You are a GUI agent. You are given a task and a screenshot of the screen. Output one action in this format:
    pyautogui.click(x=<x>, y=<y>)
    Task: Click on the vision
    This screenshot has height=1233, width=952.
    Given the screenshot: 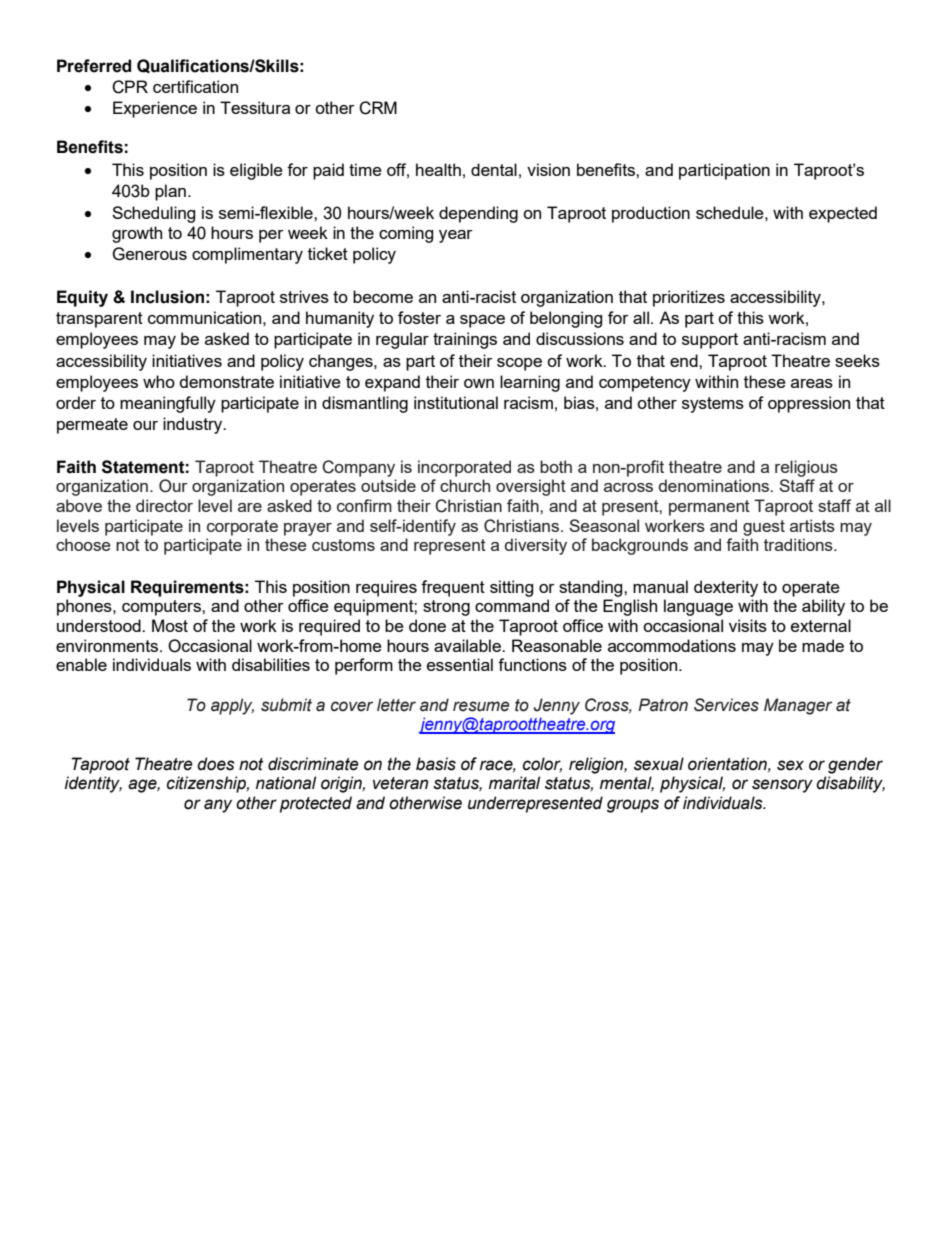 What is the action you would take?
    pyautogui.click(x=548, y=169)
